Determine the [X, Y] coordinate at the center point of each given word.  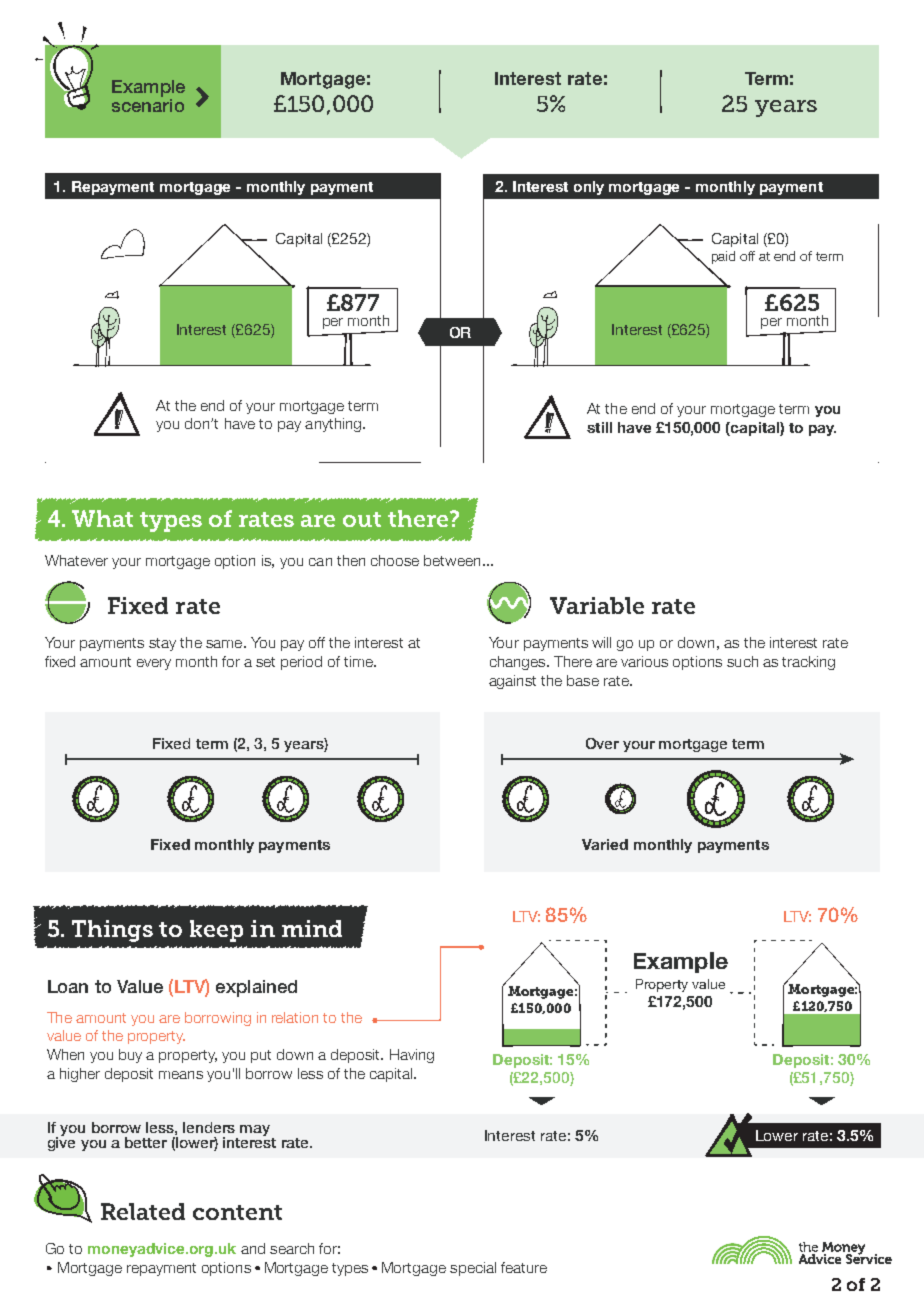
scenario [148, 104]
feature [524, 1267]
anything [333, 425]
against [512, 682]
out [362, 519]
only [589, 188]
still [599, 427]
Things [112, 931]
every [154, 664]
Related [143, 1211]
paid [723, 257]
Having [412, 1056]
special [473, 1269]
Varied [605, 844]
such [742, 661]
